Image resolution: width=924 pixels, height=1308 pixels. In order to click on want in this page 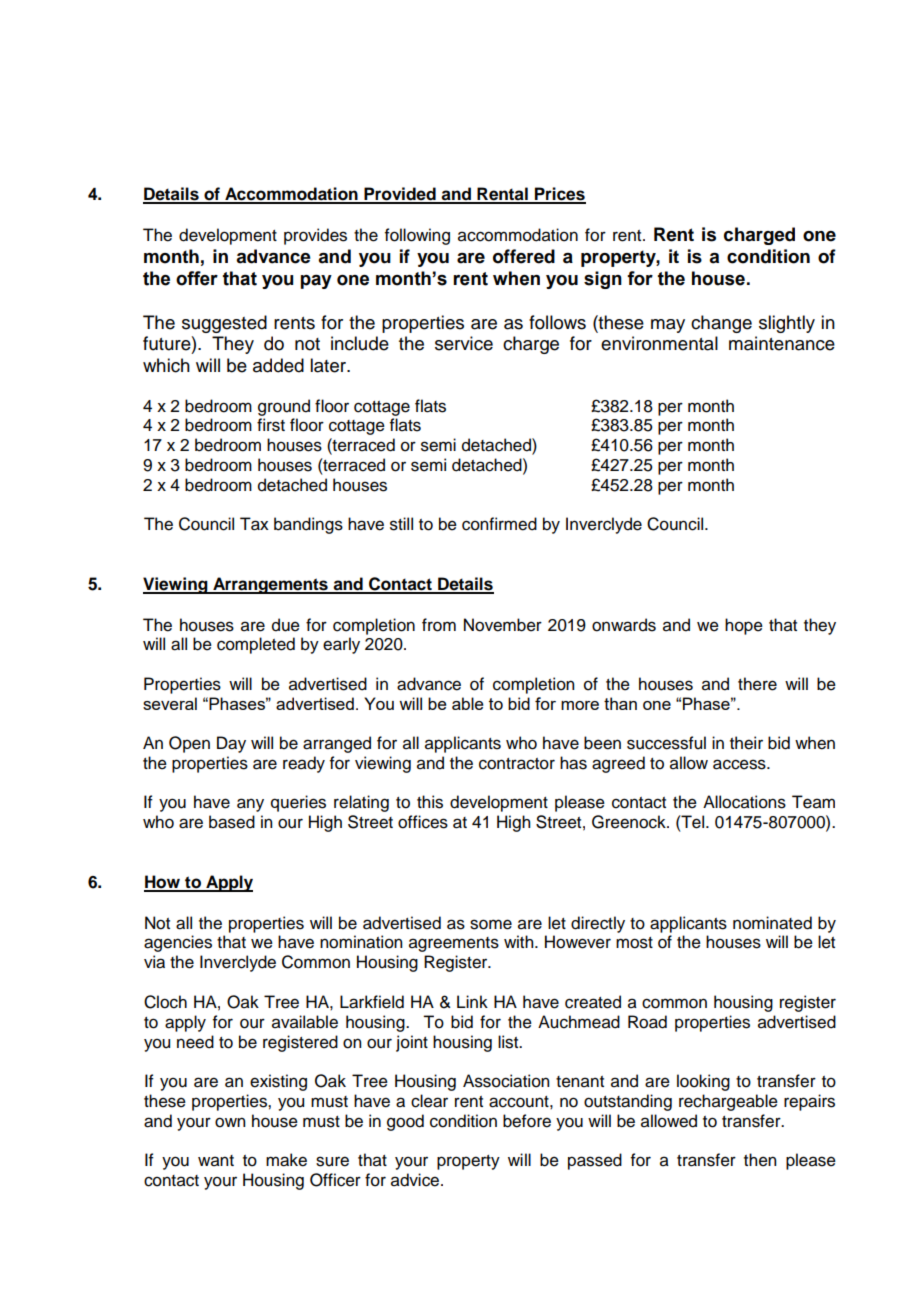, I will do `click(216, 1161)`.
